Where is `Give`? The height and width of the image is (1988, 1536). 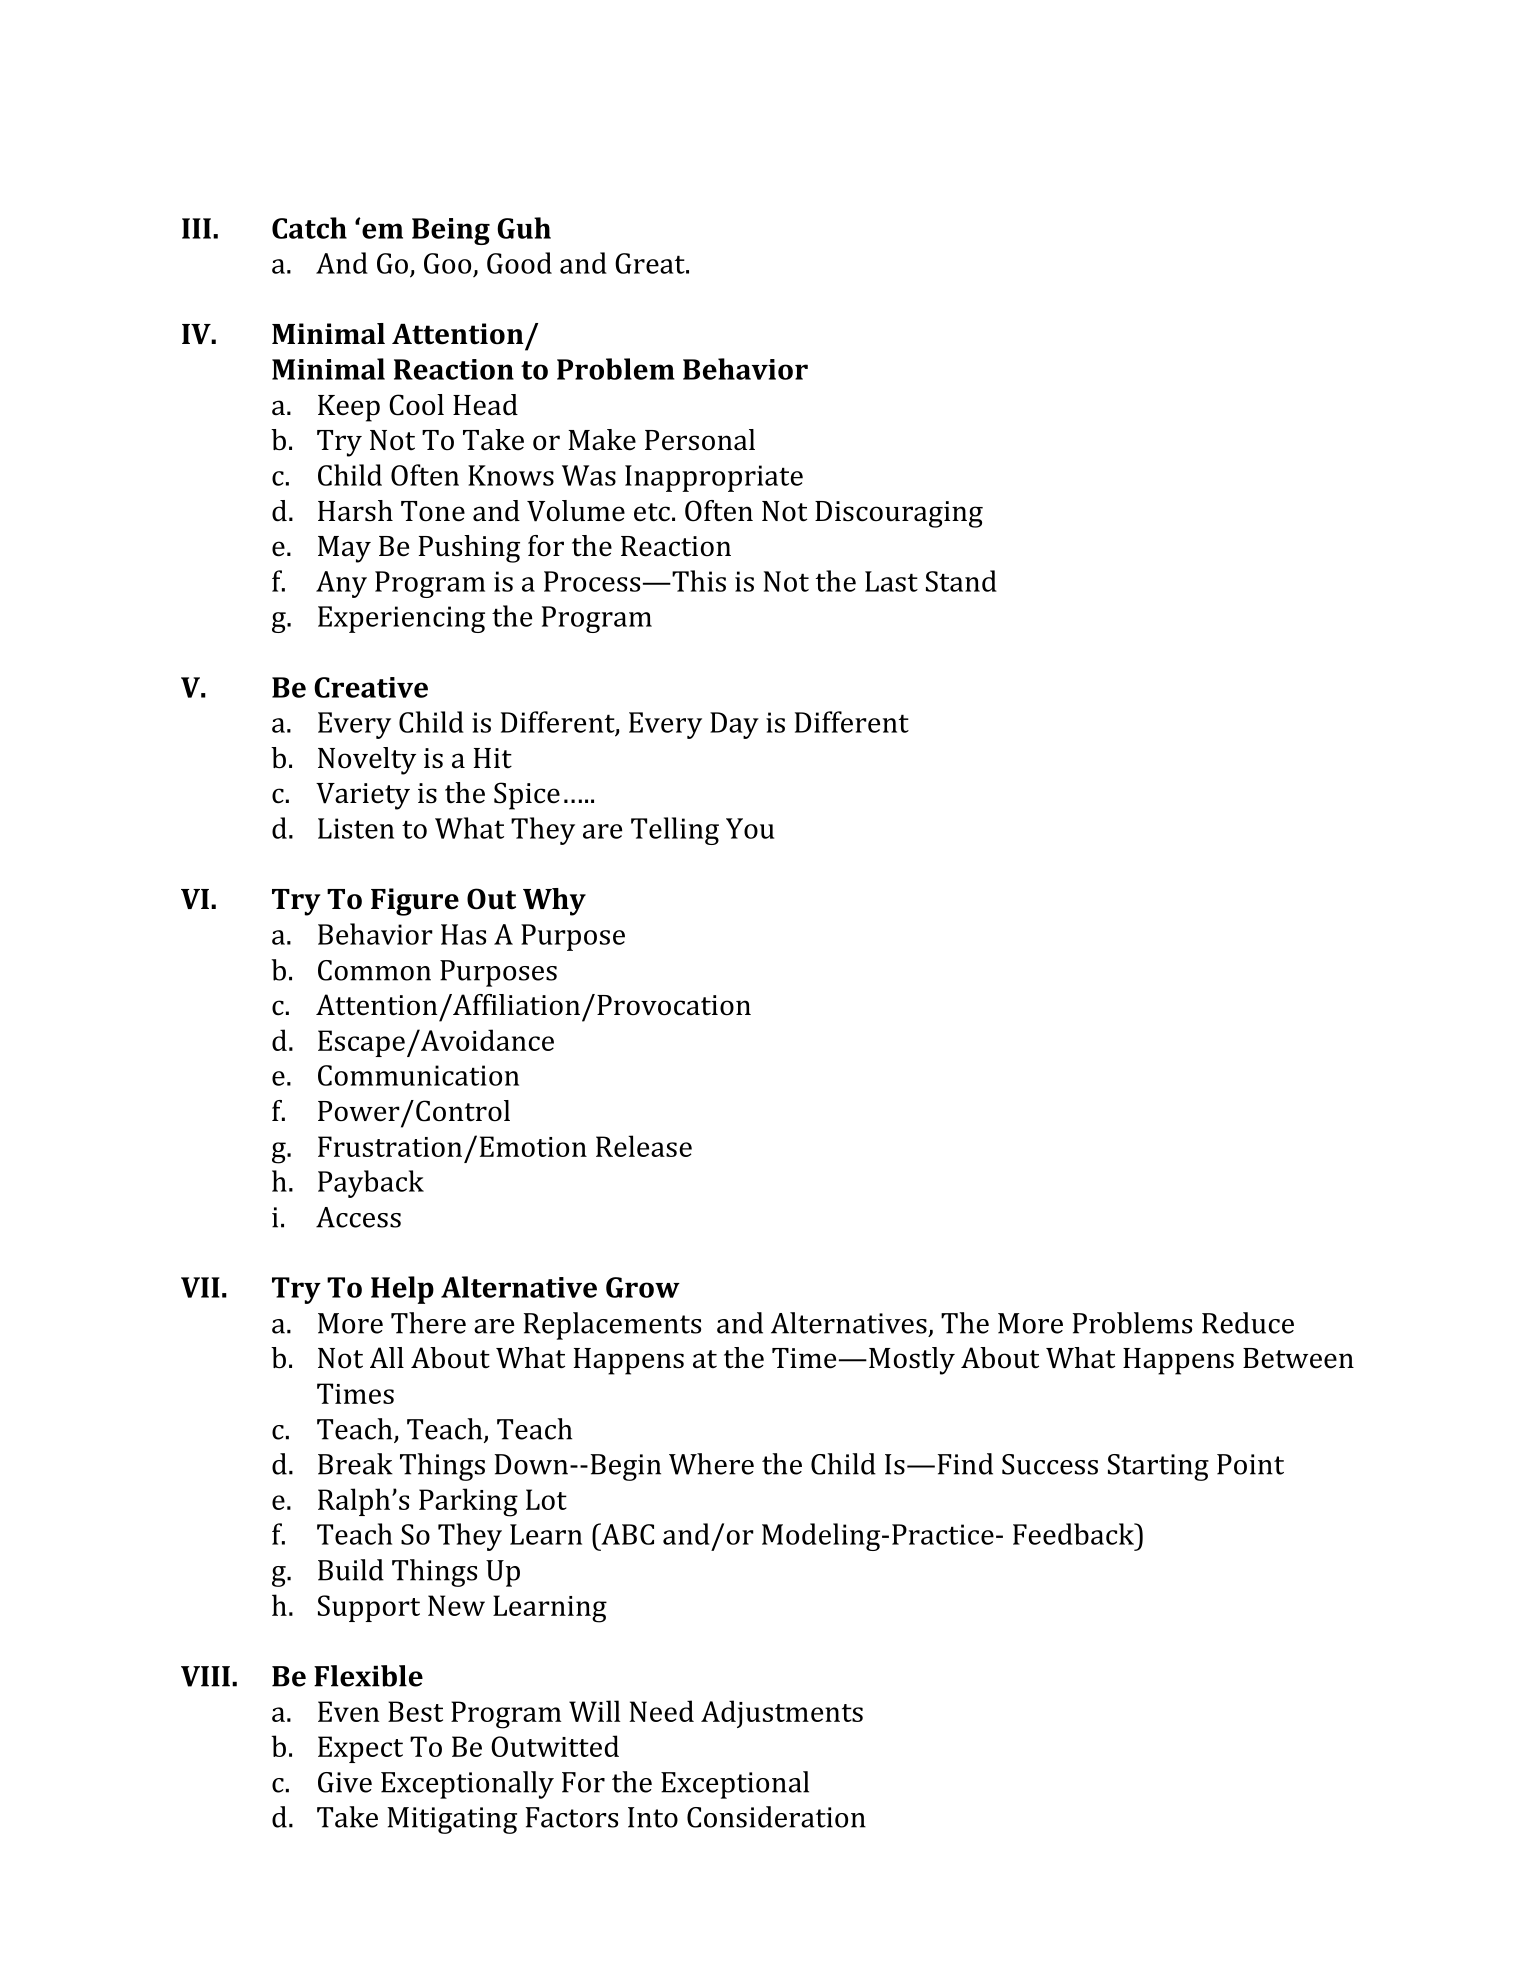 Give is located at coordinates (345, 1782).
